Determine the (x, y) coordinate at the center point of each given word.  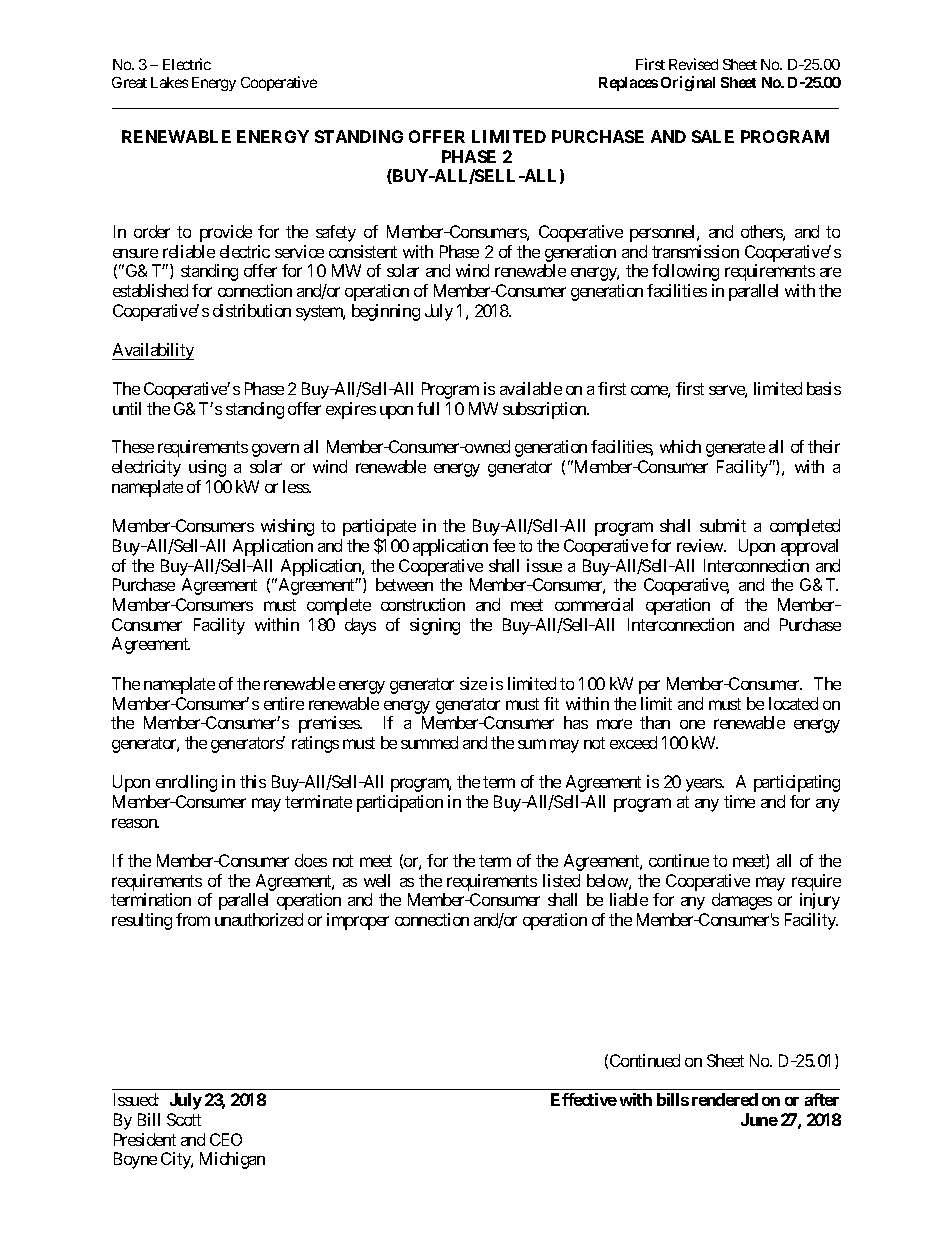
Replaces (628, 84)
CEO (226, 1139)
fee (504, 545)
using (207, 468)
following (685, 272)
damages (742, 901)
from (193, 919)
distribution (252, 310)
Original (688, 83)
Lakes (169, 82)
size (473, 683)
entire (284, 703)
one (692, 724)
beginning (386, 312)
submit (723, 525)
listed (561, 880)
